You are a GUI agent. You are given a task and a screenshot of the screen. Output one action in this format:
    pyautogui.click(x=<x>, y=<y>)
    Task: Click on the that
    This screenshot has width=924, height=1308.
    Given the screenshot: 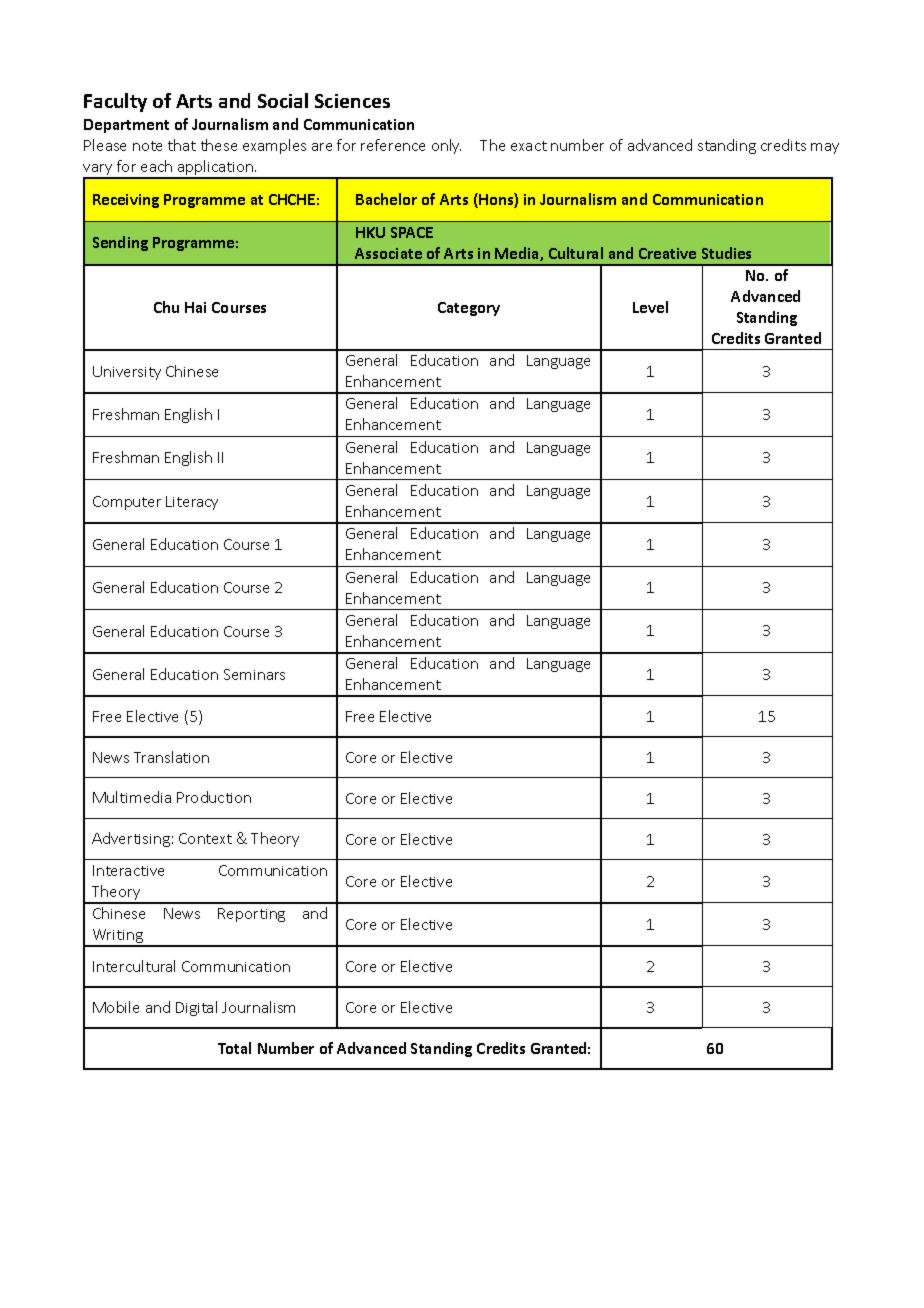 What is the action you would take?
    pyautogui.click(x=182, y=145)
